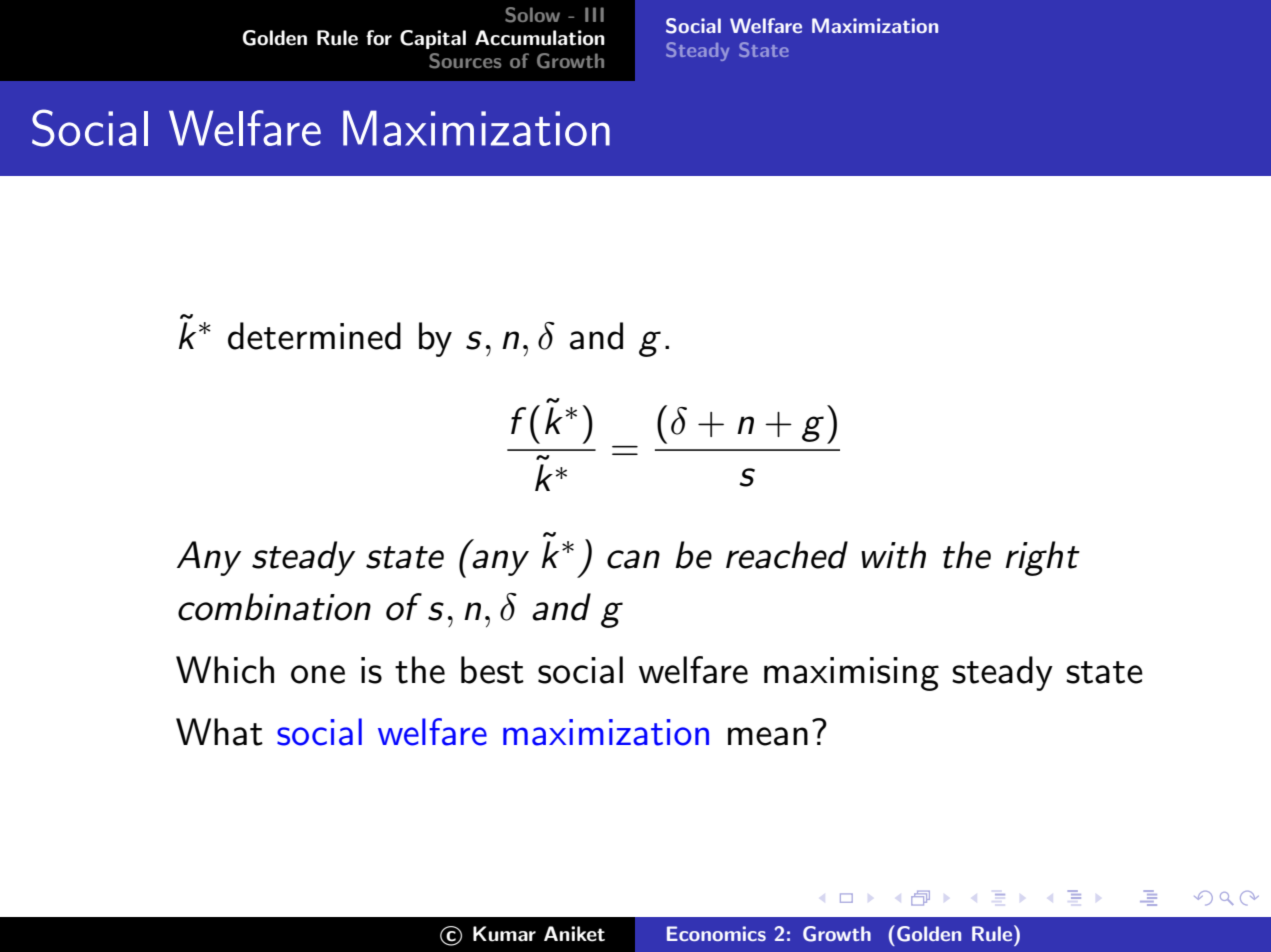 This screenshot has height=952, width=1271. Describe the element at coordinates (540, 38) in the screenshot. I see `Accumulation` at that location.
